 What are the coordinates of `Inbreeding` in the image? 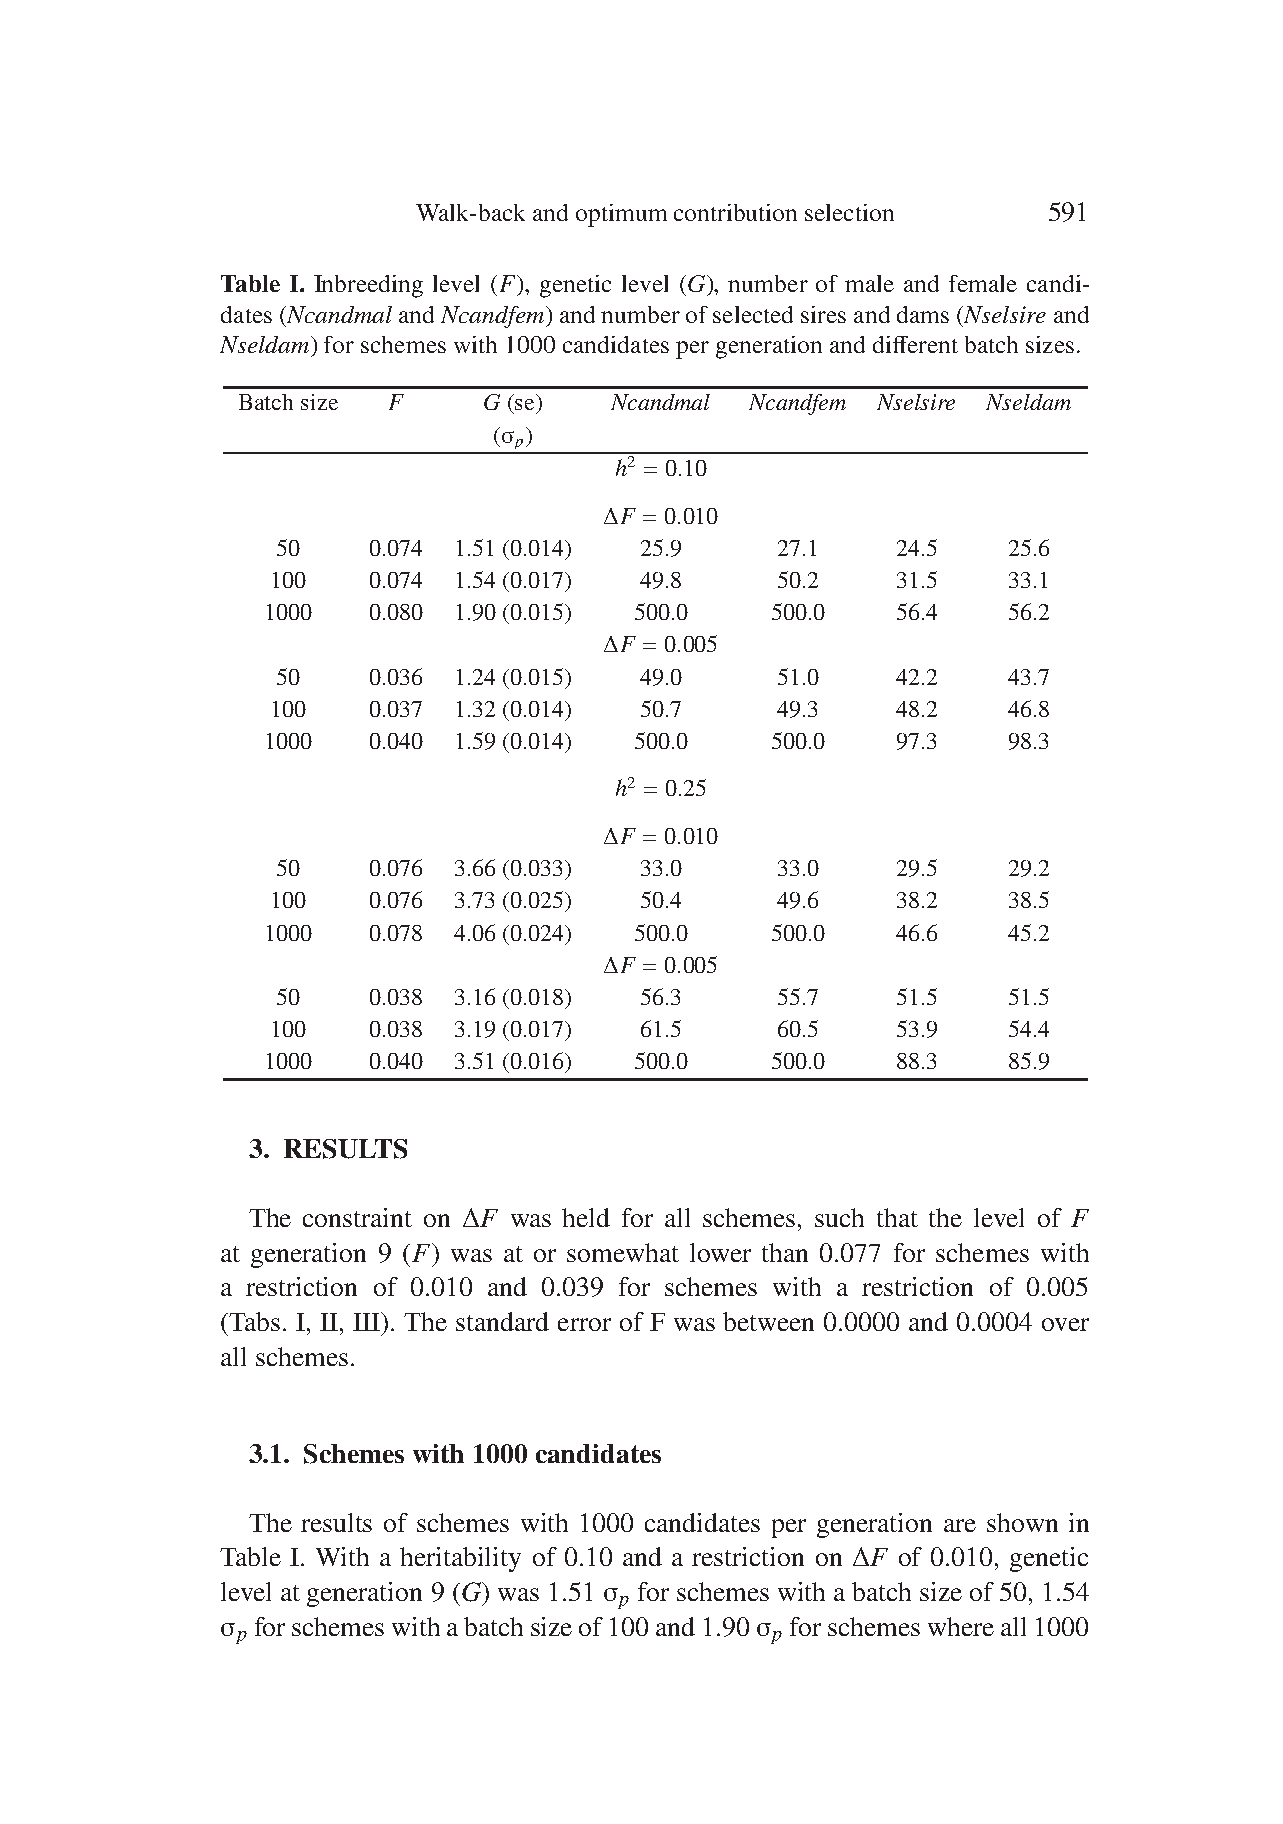 It's located at (368, 286).
